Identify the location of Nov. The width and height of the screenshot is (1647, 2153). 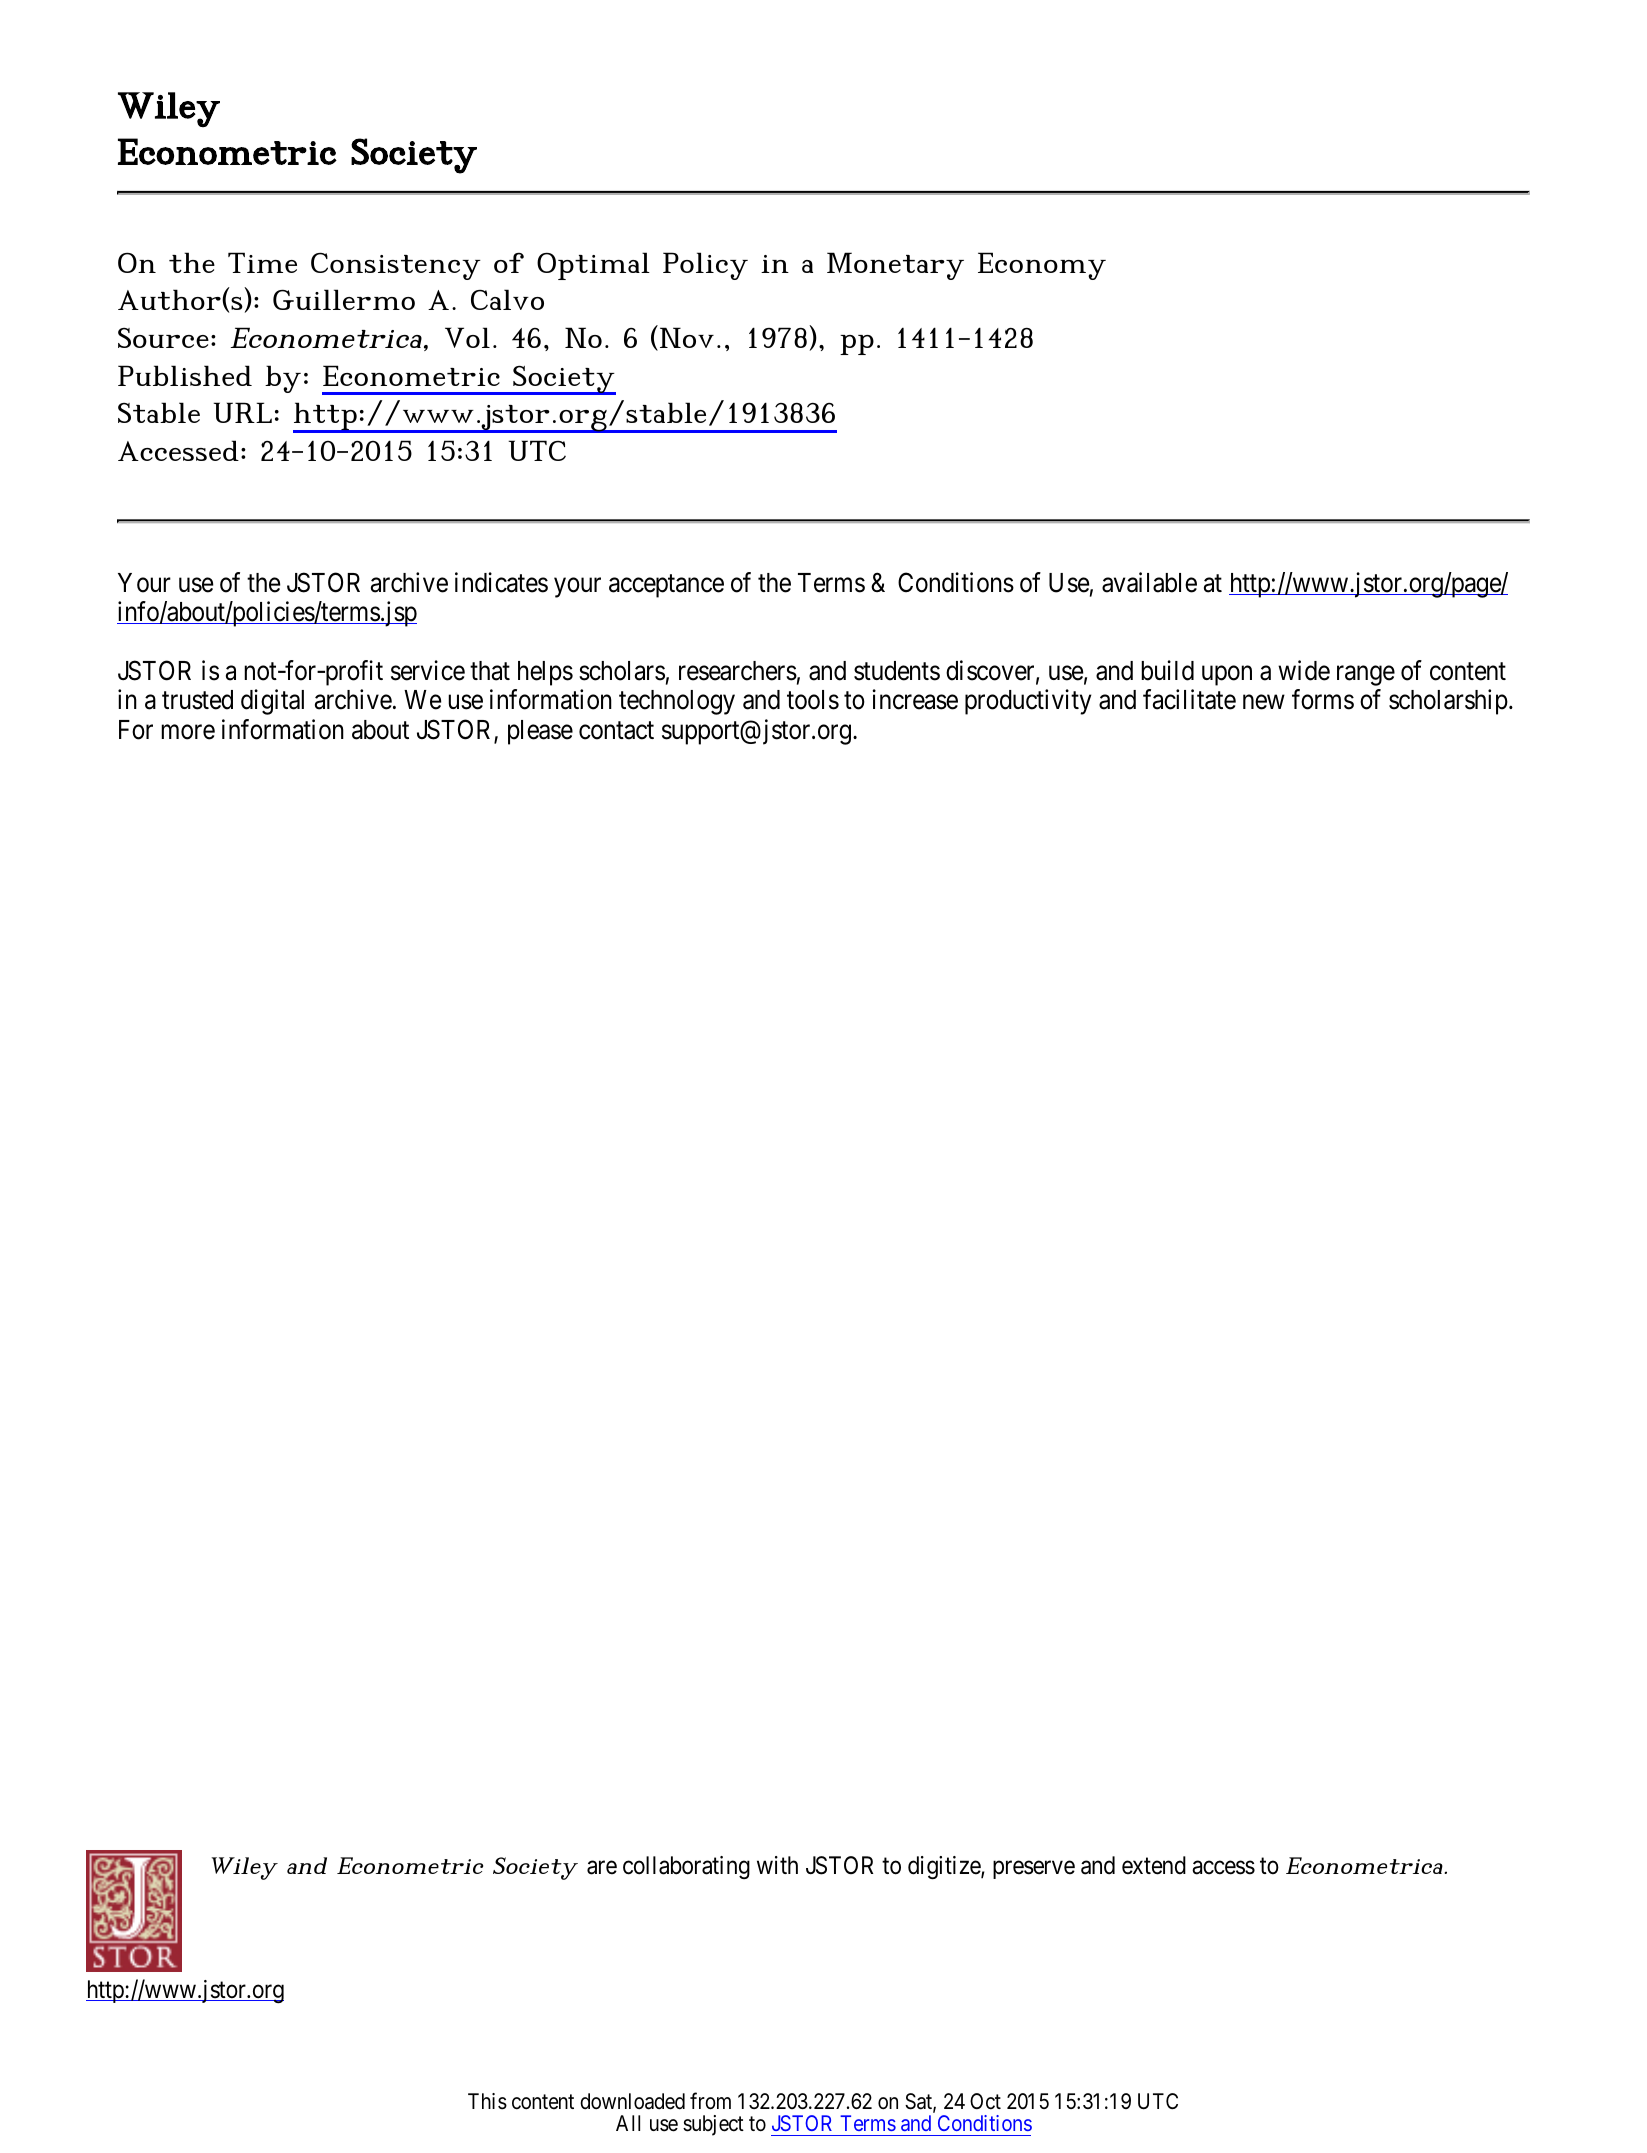
(687, 337).
